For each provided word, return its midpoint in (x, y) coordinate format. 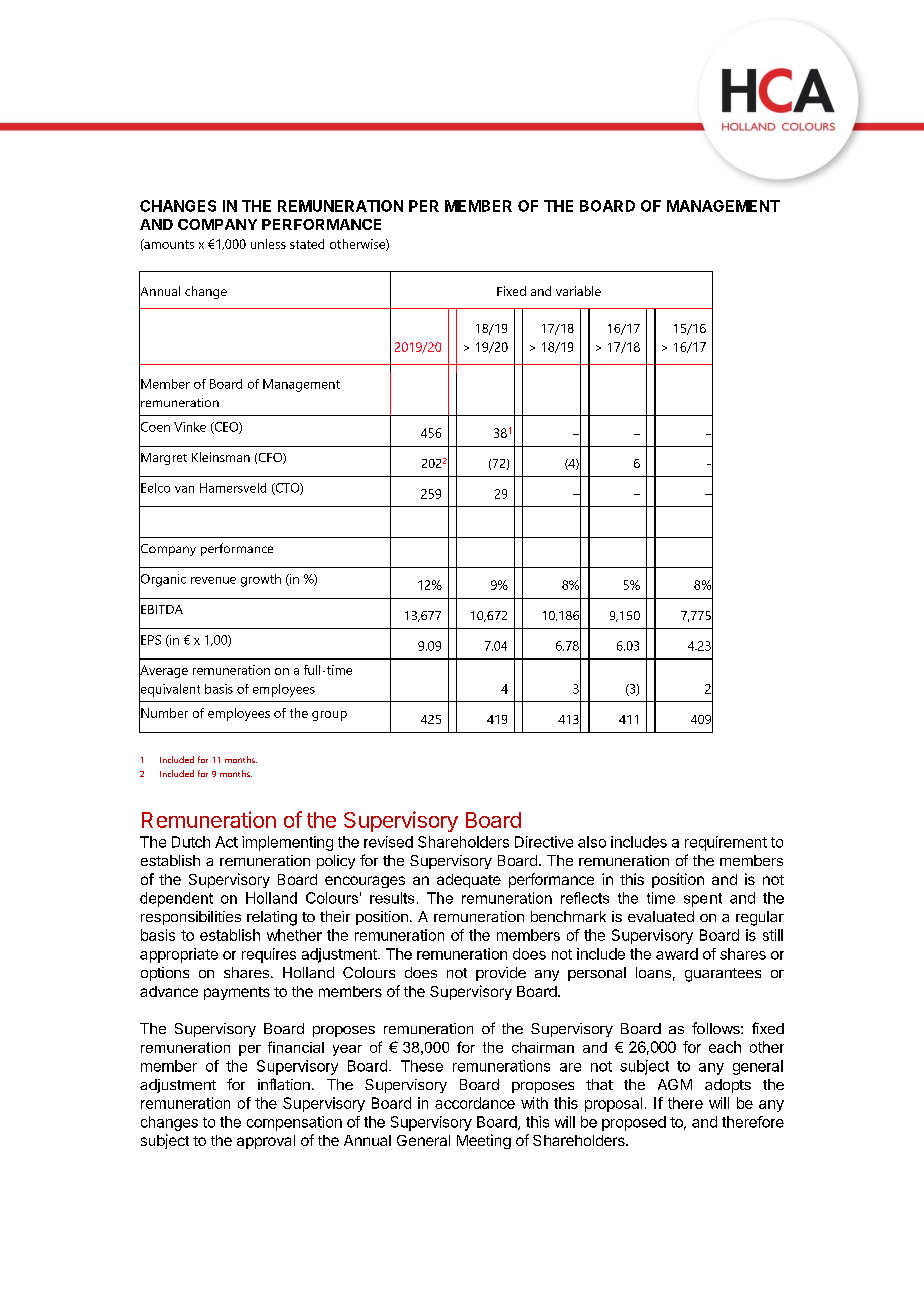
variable (578, 291)
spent (703, 900)
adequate (469, 881)
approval (266, 1142)
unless (268, 244)
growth (261, 580)
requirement (726, 843)
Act (226, 842)
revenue (213, 580)
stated (307, 244)
